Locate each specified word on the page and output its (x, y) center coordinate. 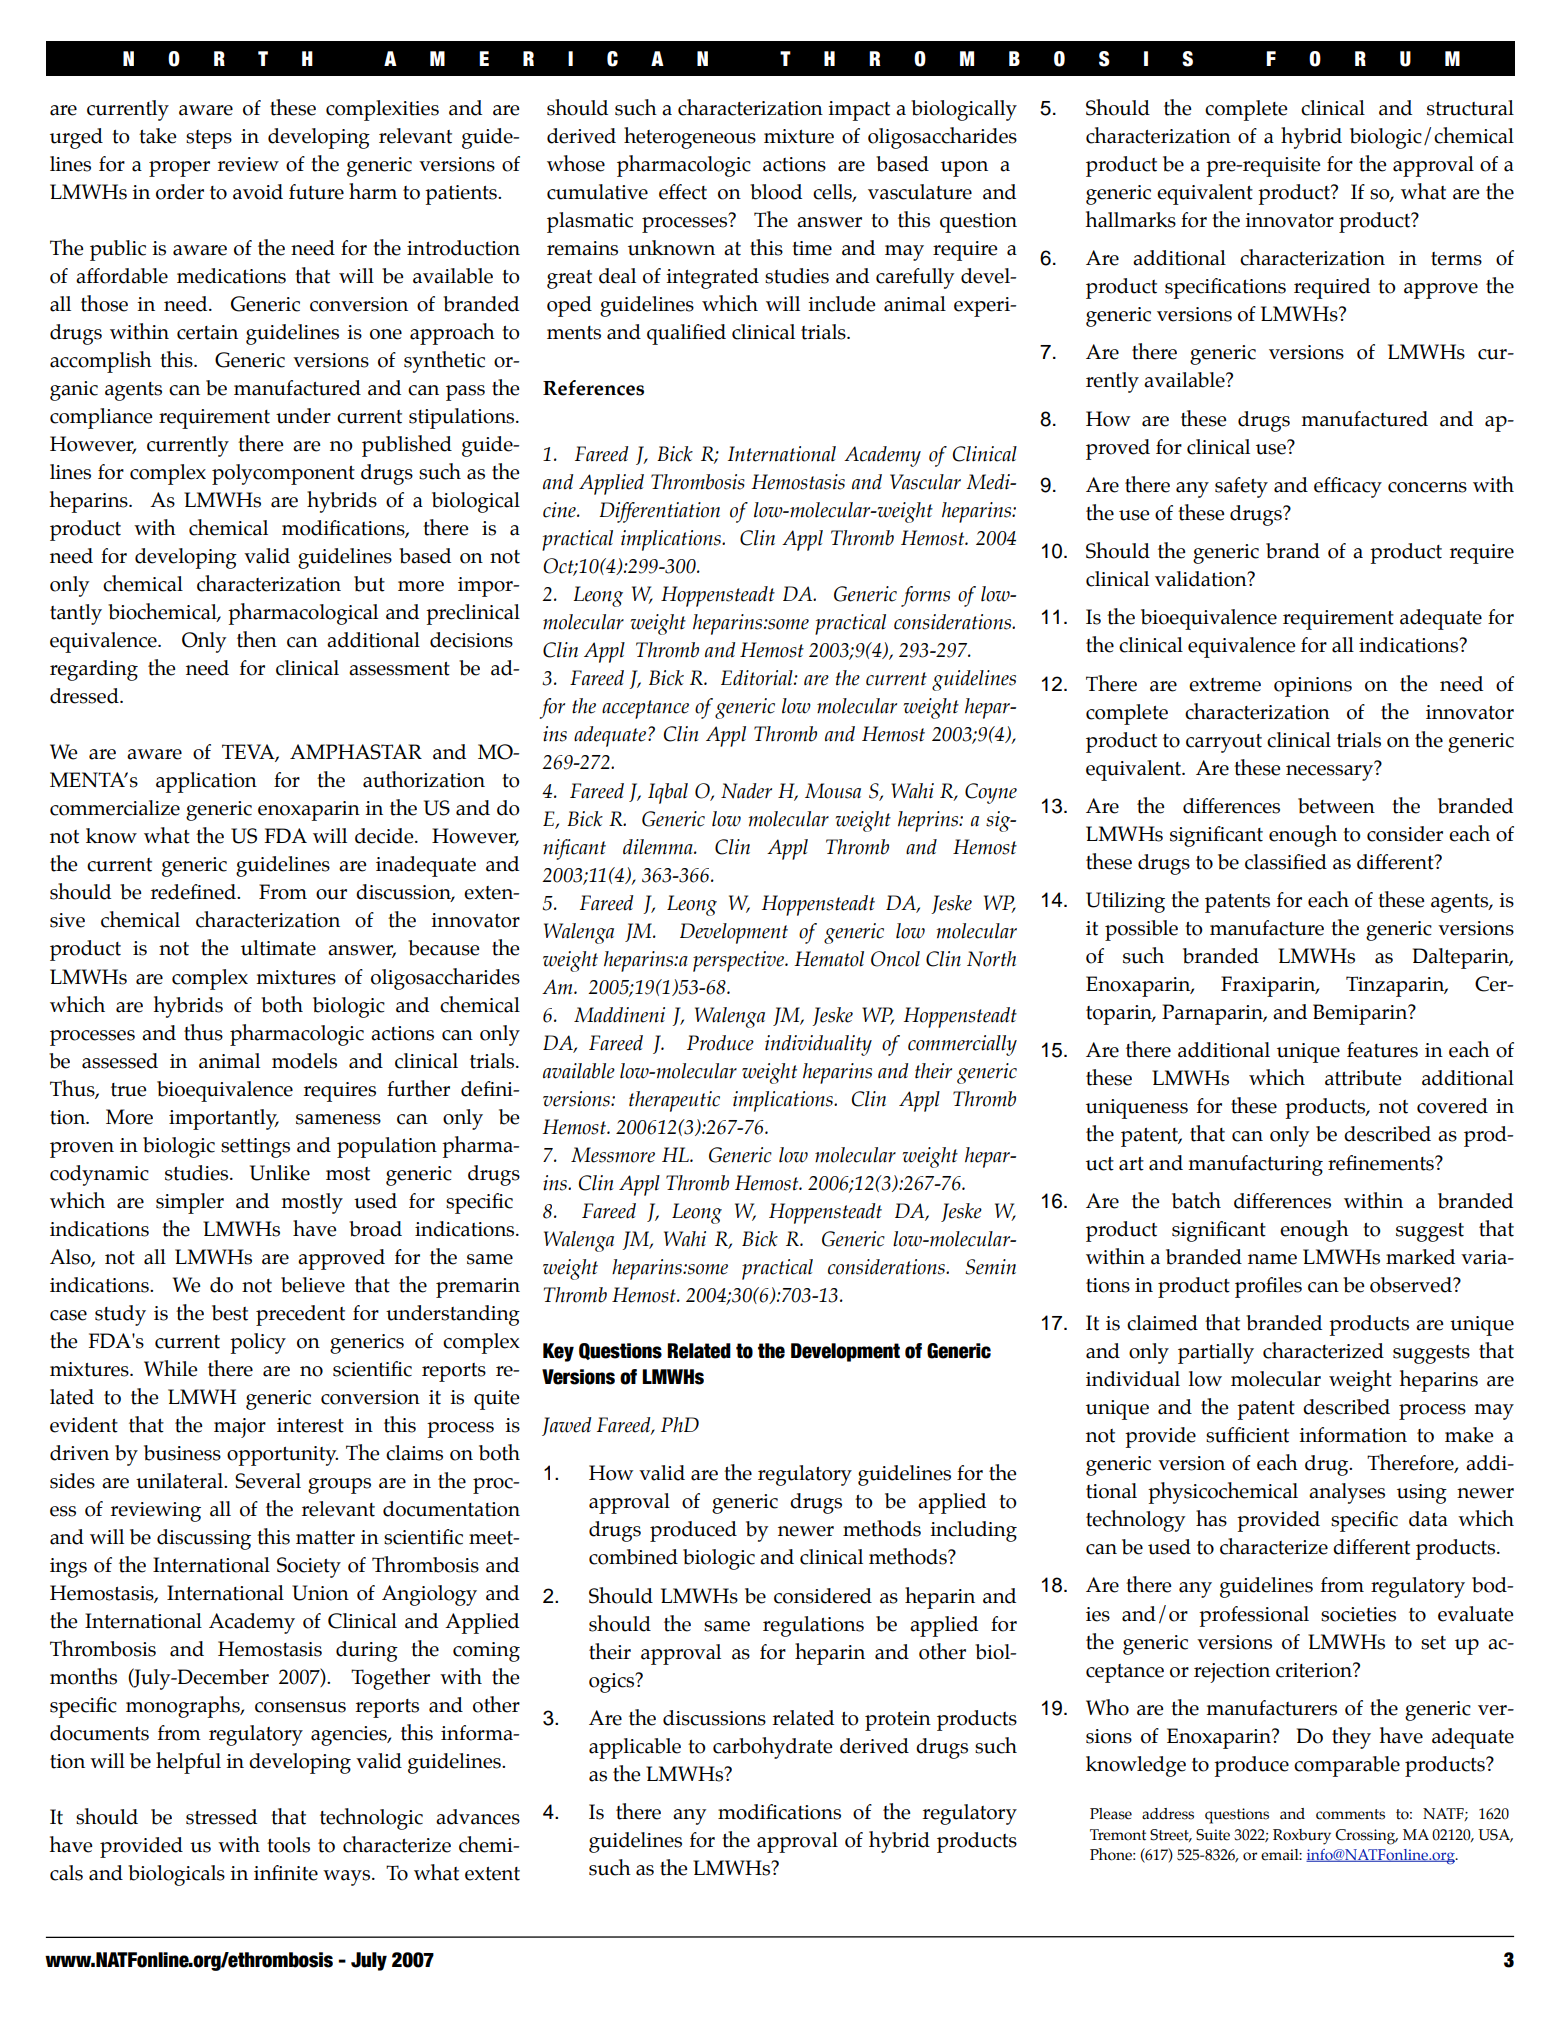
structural (1470, 108)
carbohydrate (773, 1748)
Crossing (1366, 1837)
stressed (221, 1817)
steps (209, 139)
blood (776, 192)
